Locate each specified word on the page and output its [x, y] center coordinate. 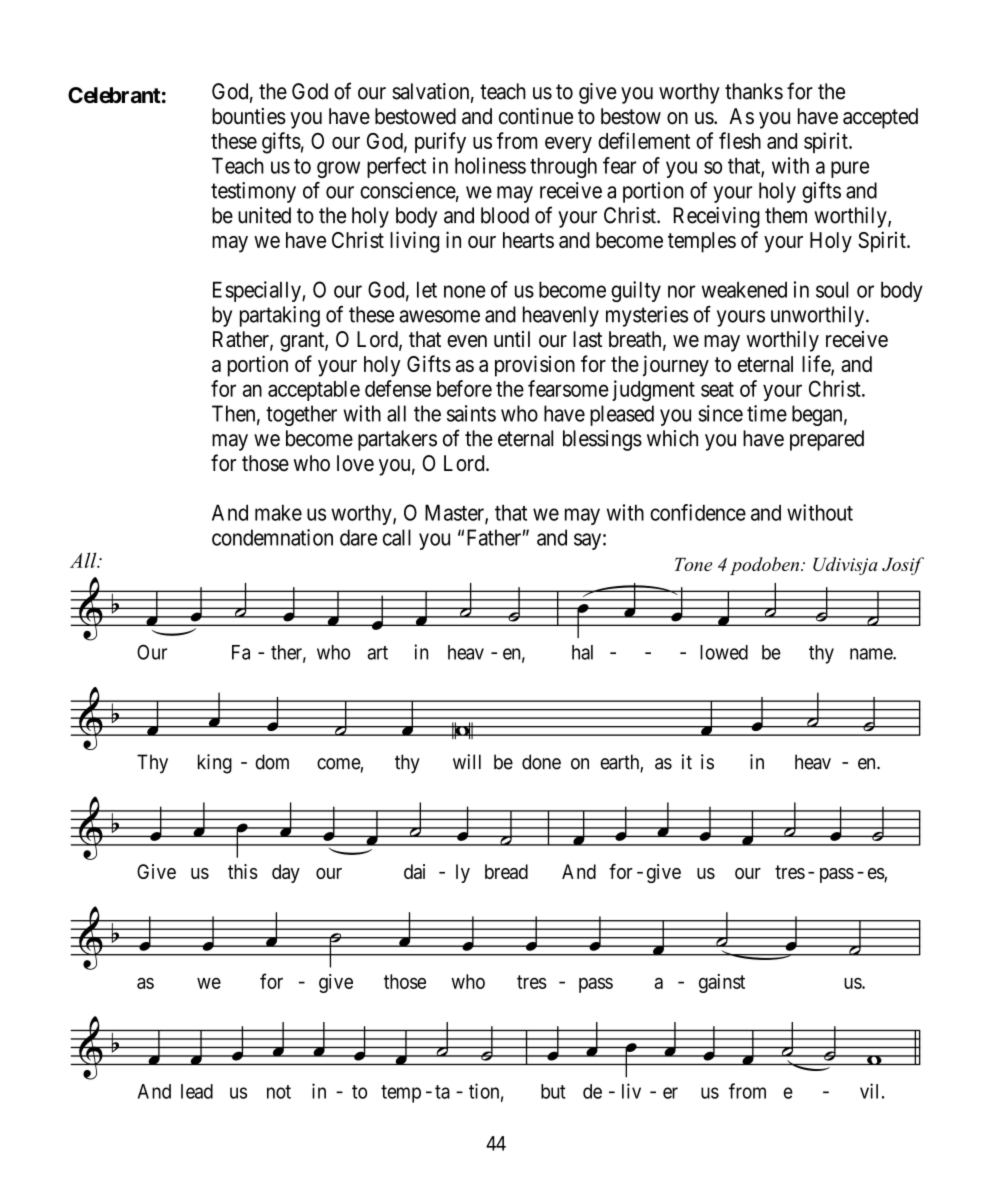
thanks [754, 91]
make [278, 512]
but [553, 1091]
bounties [249, 116]
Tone [693, 564]
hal [582, 652]
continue [536, 116]
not [279, 1092]
